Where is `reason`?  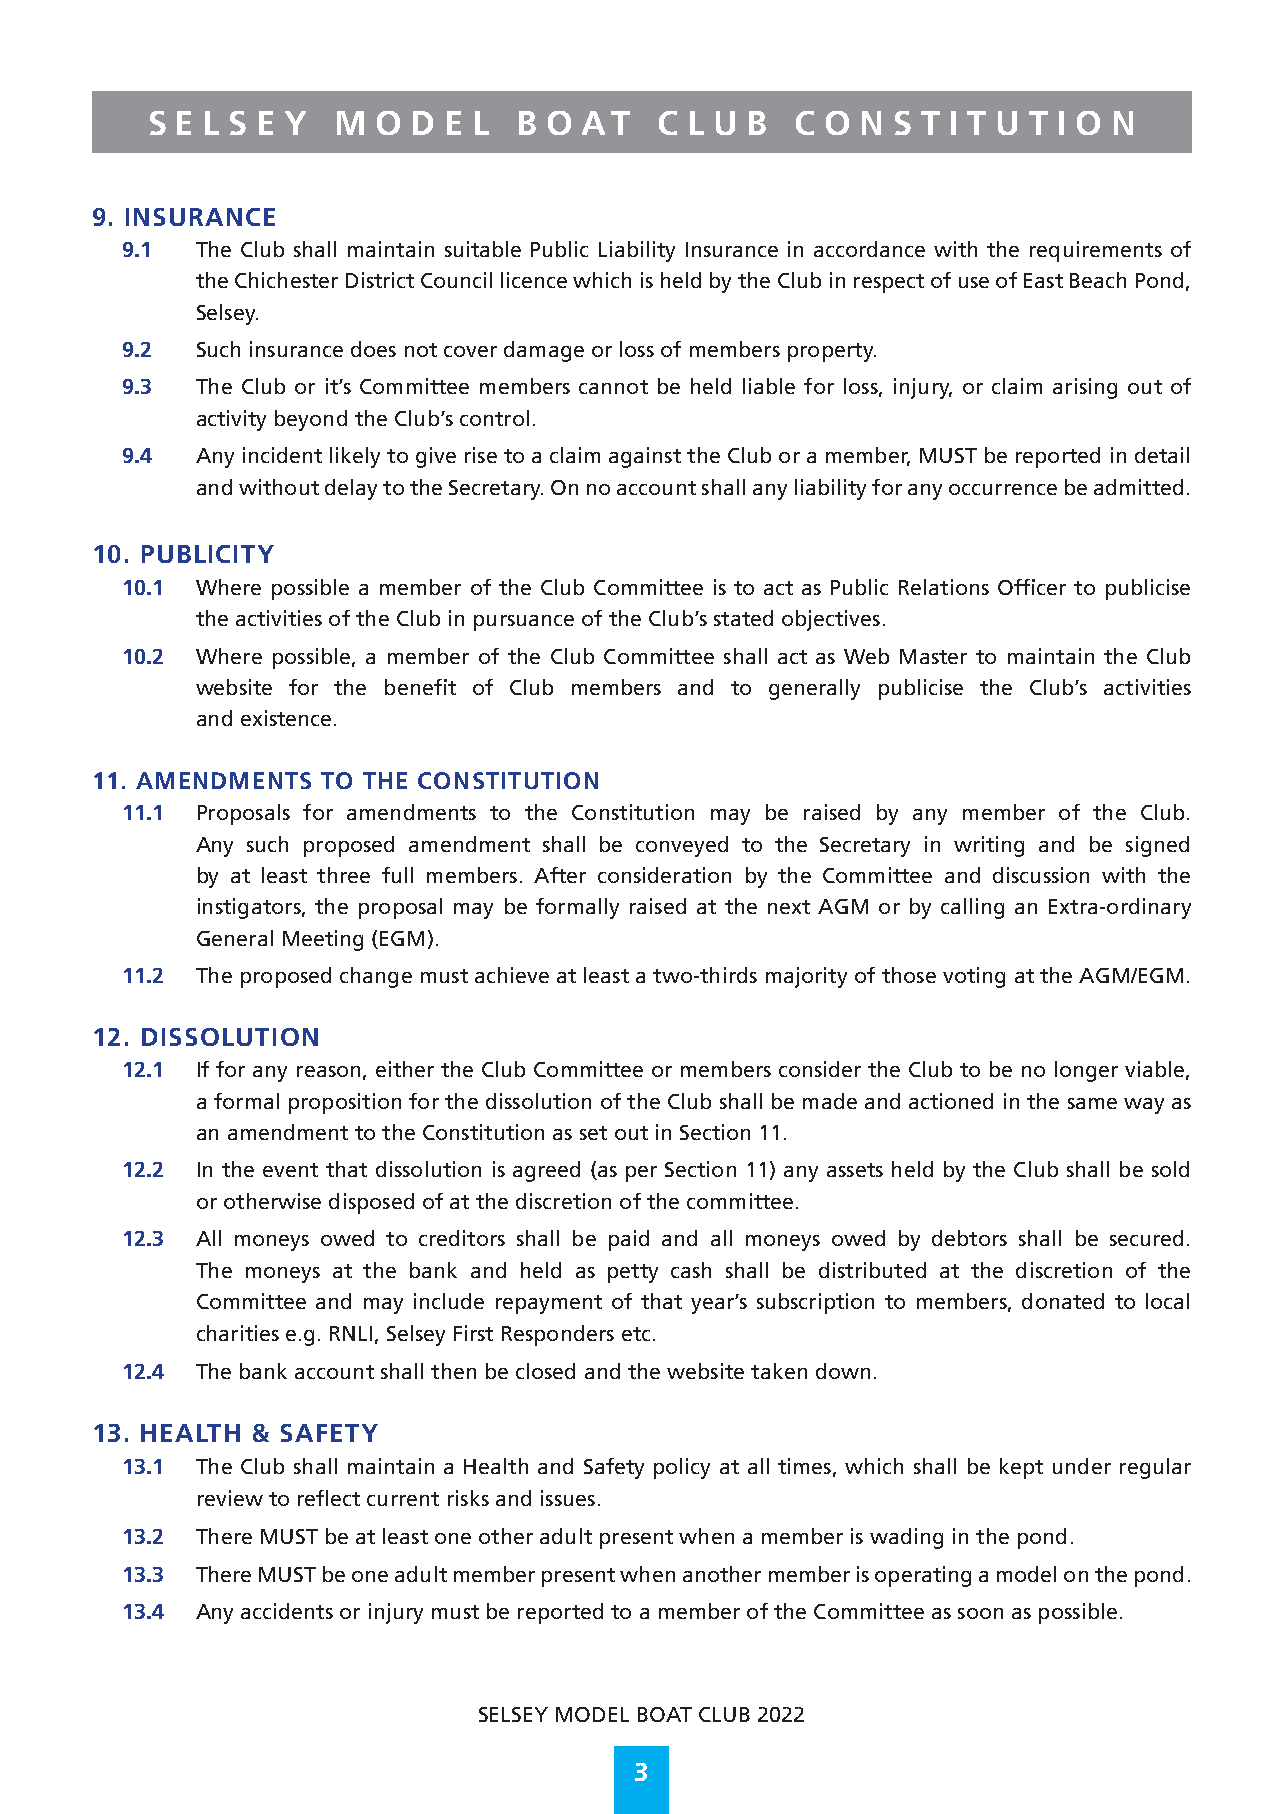
reason is located at coordinates (328, 1071).
